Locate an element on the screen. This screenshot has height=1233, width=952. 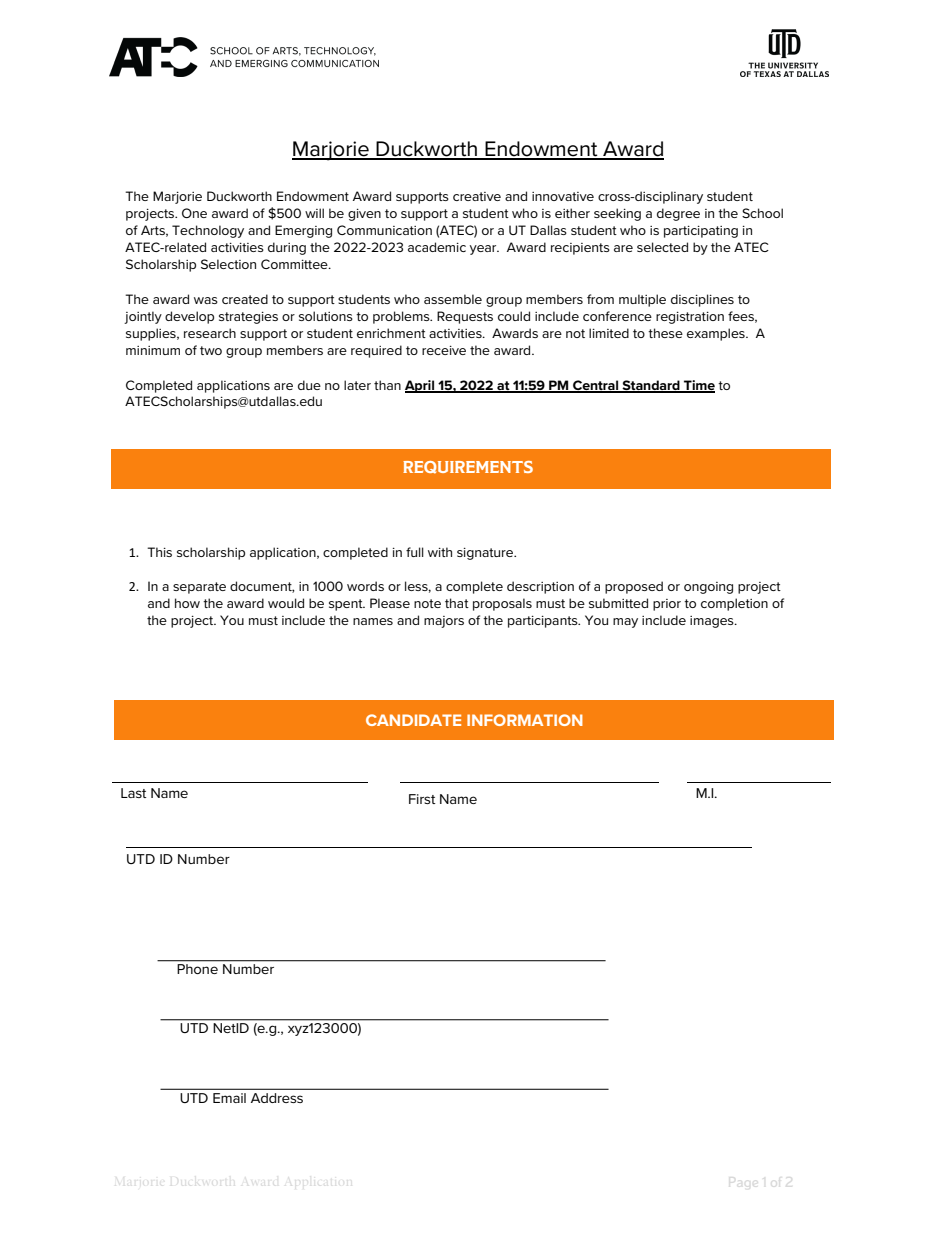
images is located at coordinates (713, 622).
